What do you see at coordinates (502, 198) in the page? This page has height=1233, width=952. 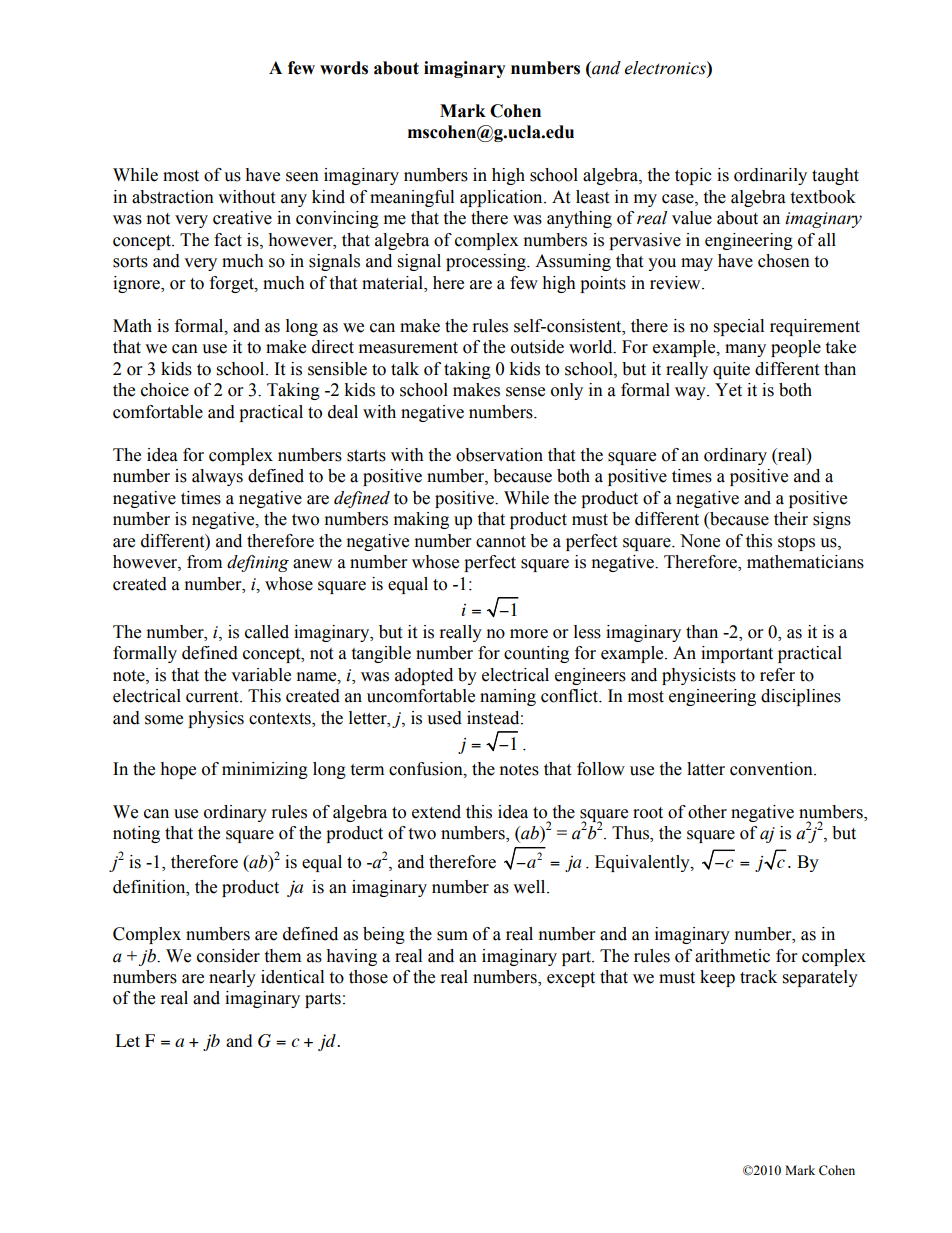 I see `application` at bounding box center [502, 198].
